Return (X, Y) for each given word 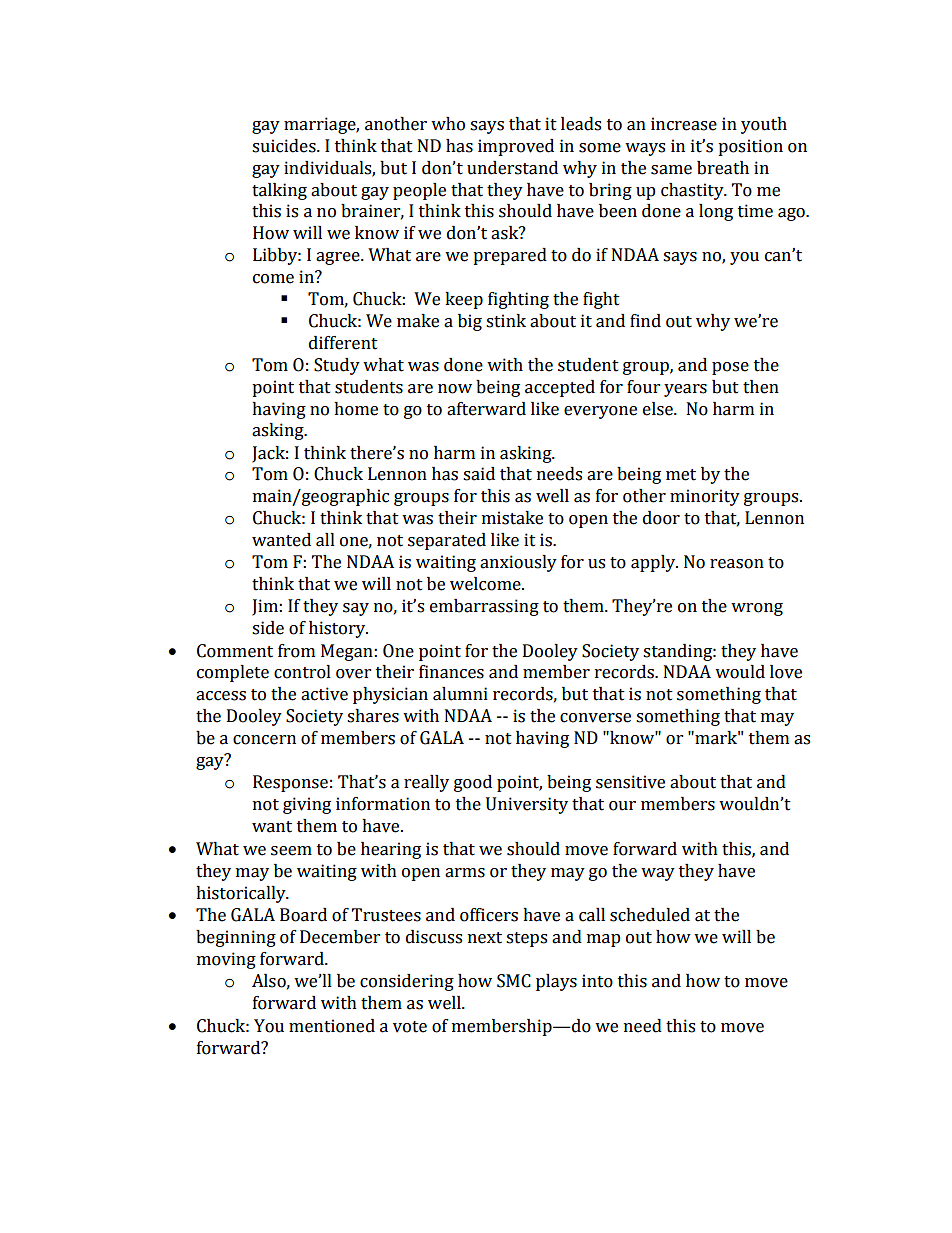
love (786, 672)
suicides (285, 146)
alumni (460, 694)
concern (264, 740)
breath (723, 168)
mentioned (332, 1026)
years (685, 390)
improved (516, 147)
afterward (486, 409)
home (356, 409)
